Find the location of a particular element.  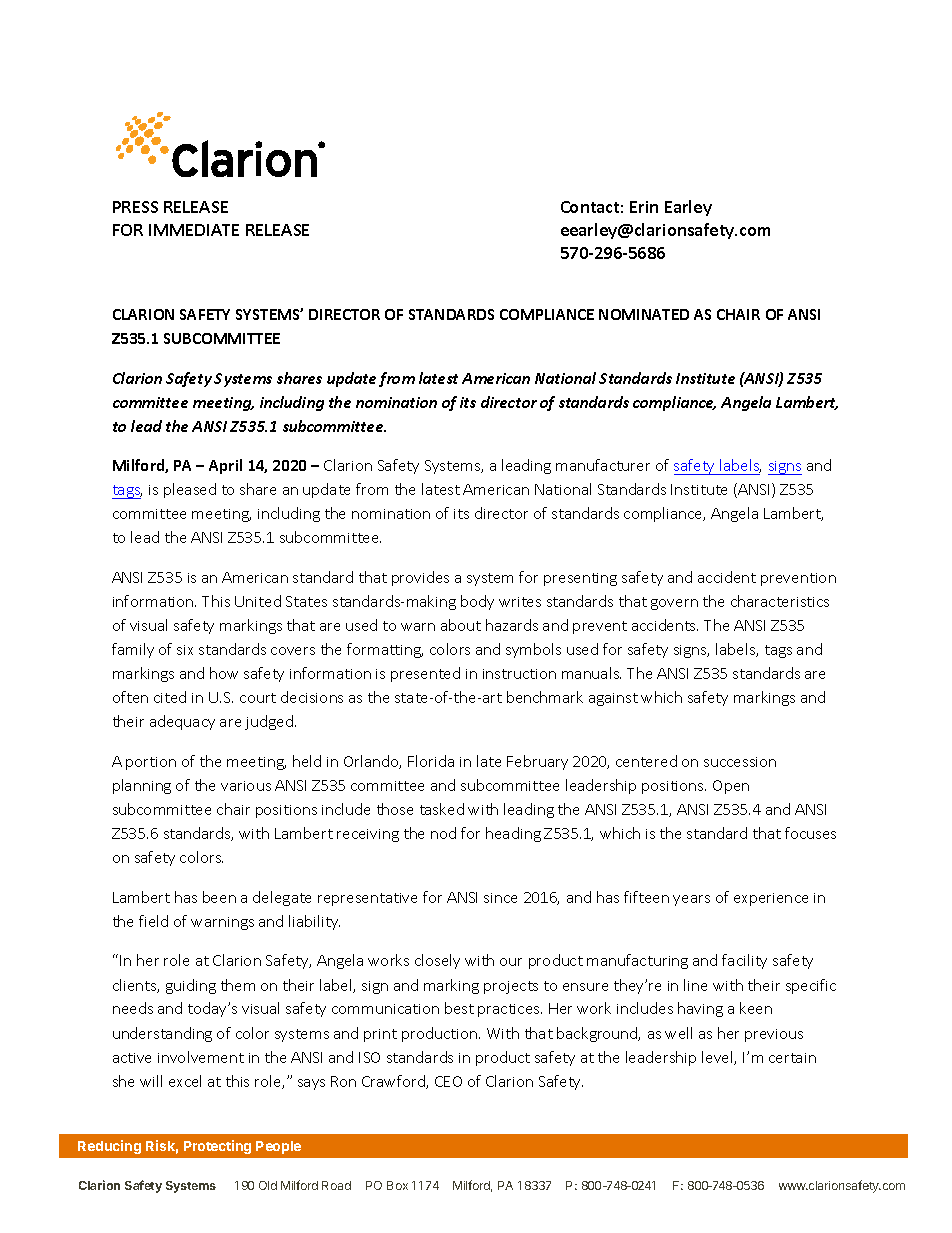

facility is located at coordinates (744, 961).
